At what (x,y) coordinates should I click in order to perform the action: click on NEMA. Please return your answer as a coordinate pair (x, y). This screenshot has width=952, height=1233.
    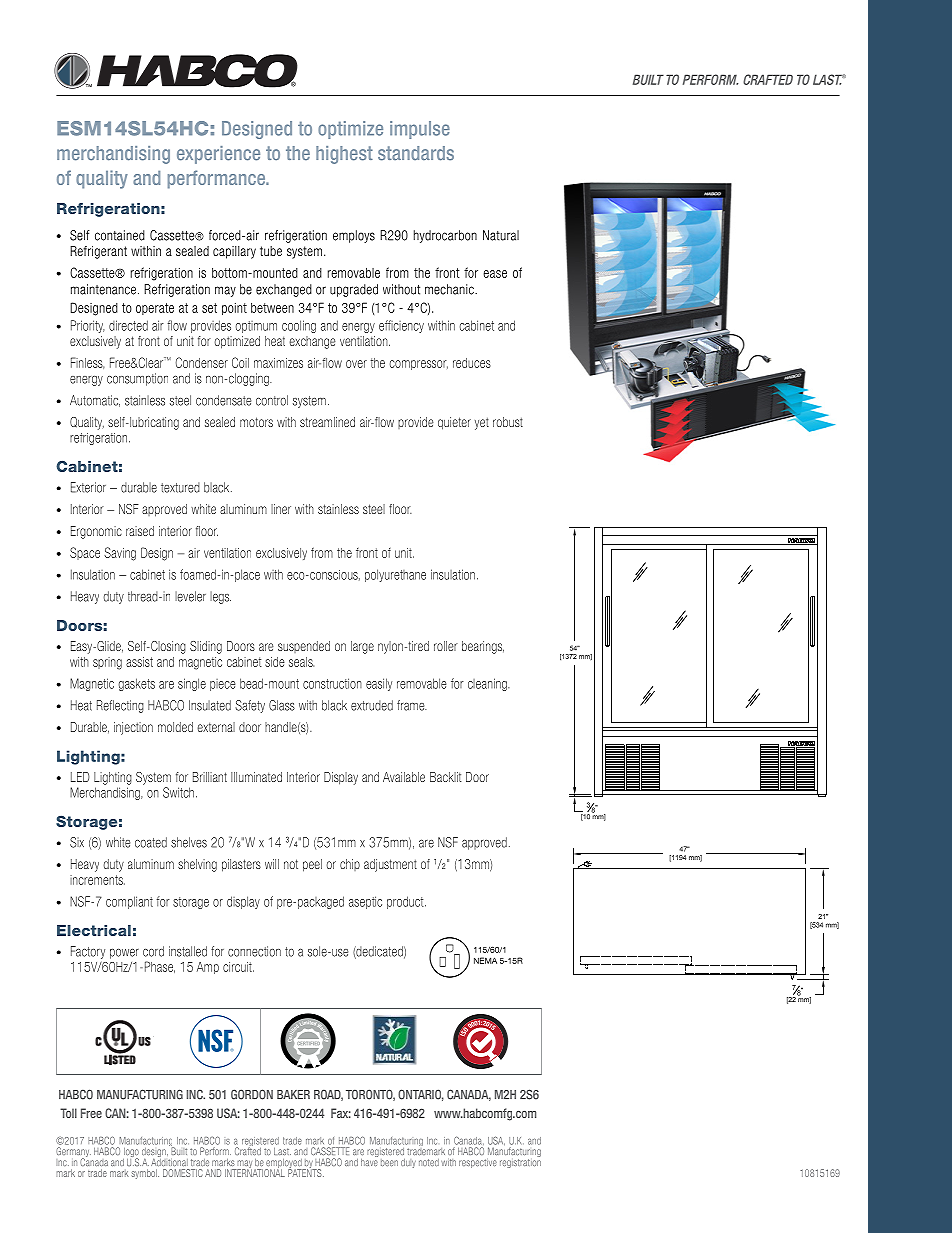
    Looking at the image, I should click on (485, 960).
